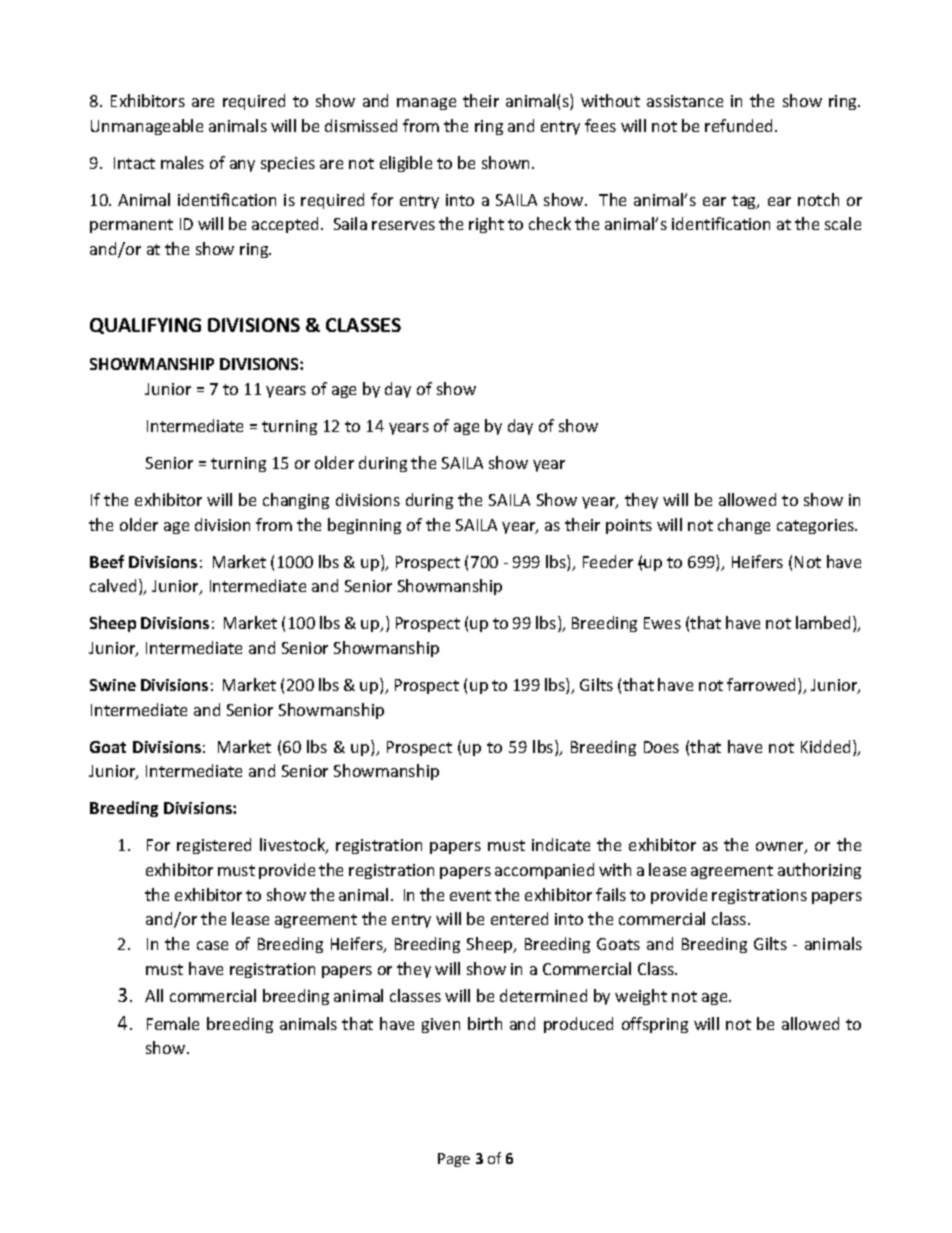 The image size is (952, 1233). What do you see at coordinates (608, 561) in the screenshot?
I see `Feeder` at bounding box center [608, 561].
